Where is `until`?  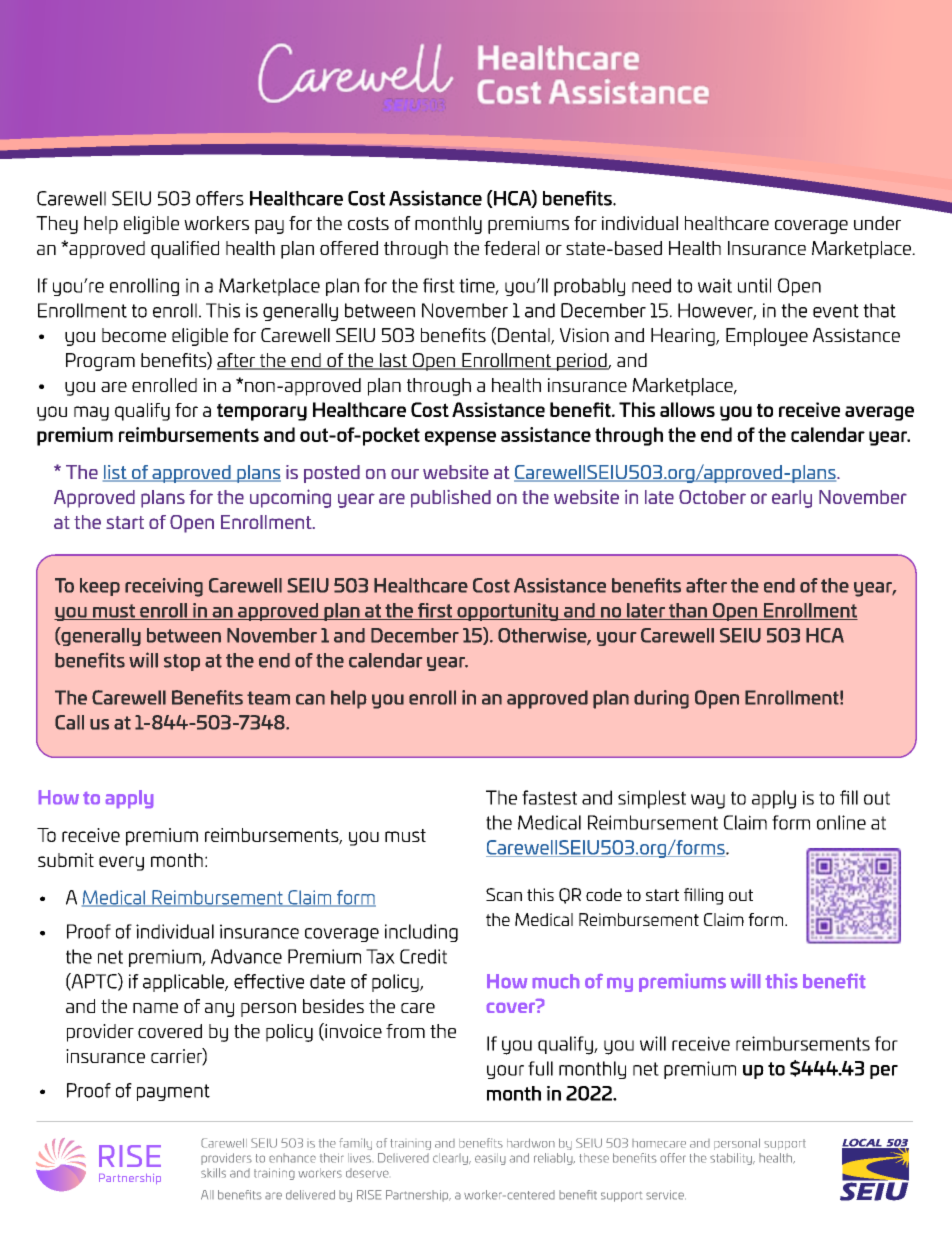 until is located at coordinates (754, 285).
